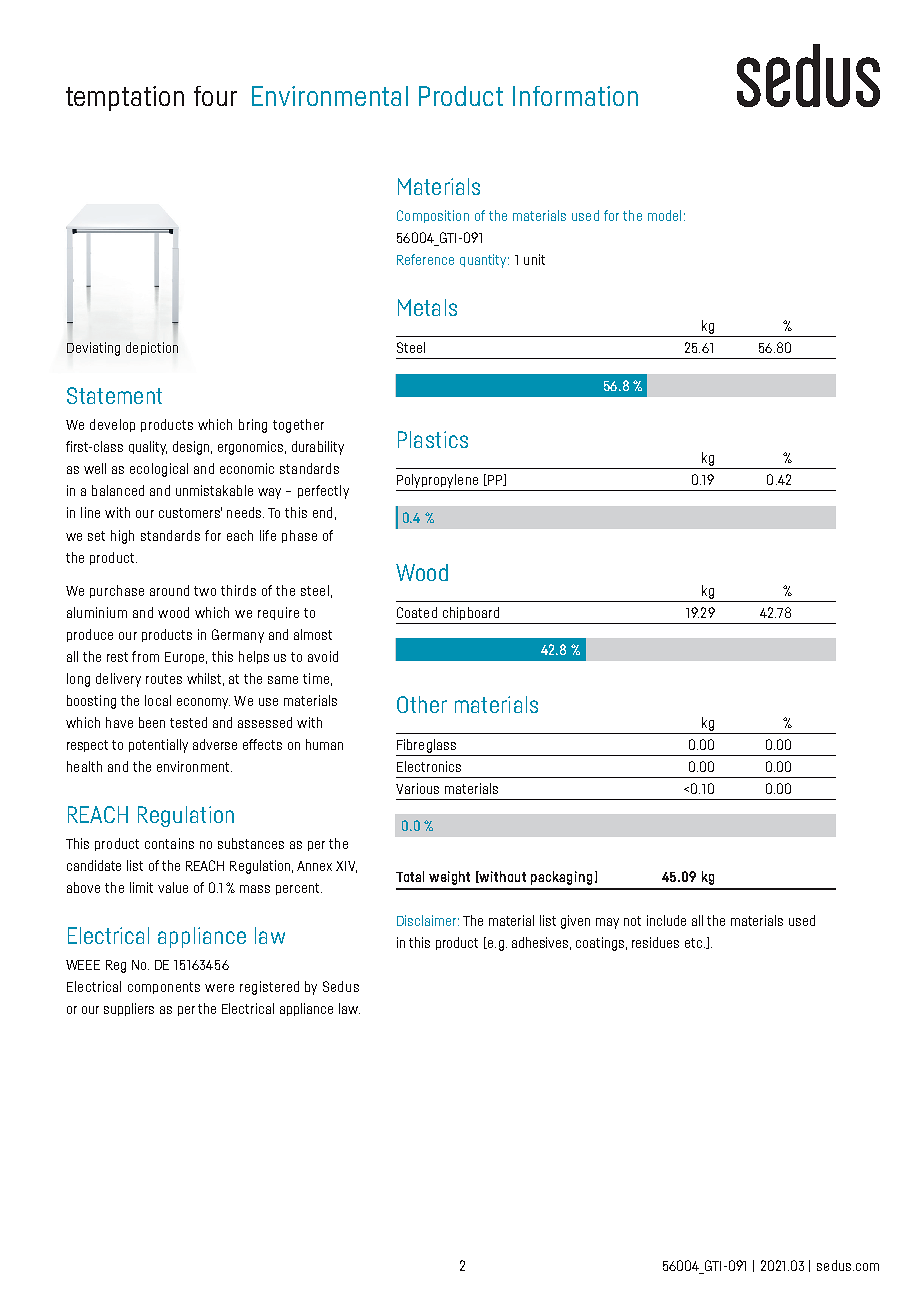 Image resolution: width=924 pixels, height=1308 pixels. What do you see at coordinates (561, 878) in the page?
I see `packaging` at bounding box center [561, 878].
